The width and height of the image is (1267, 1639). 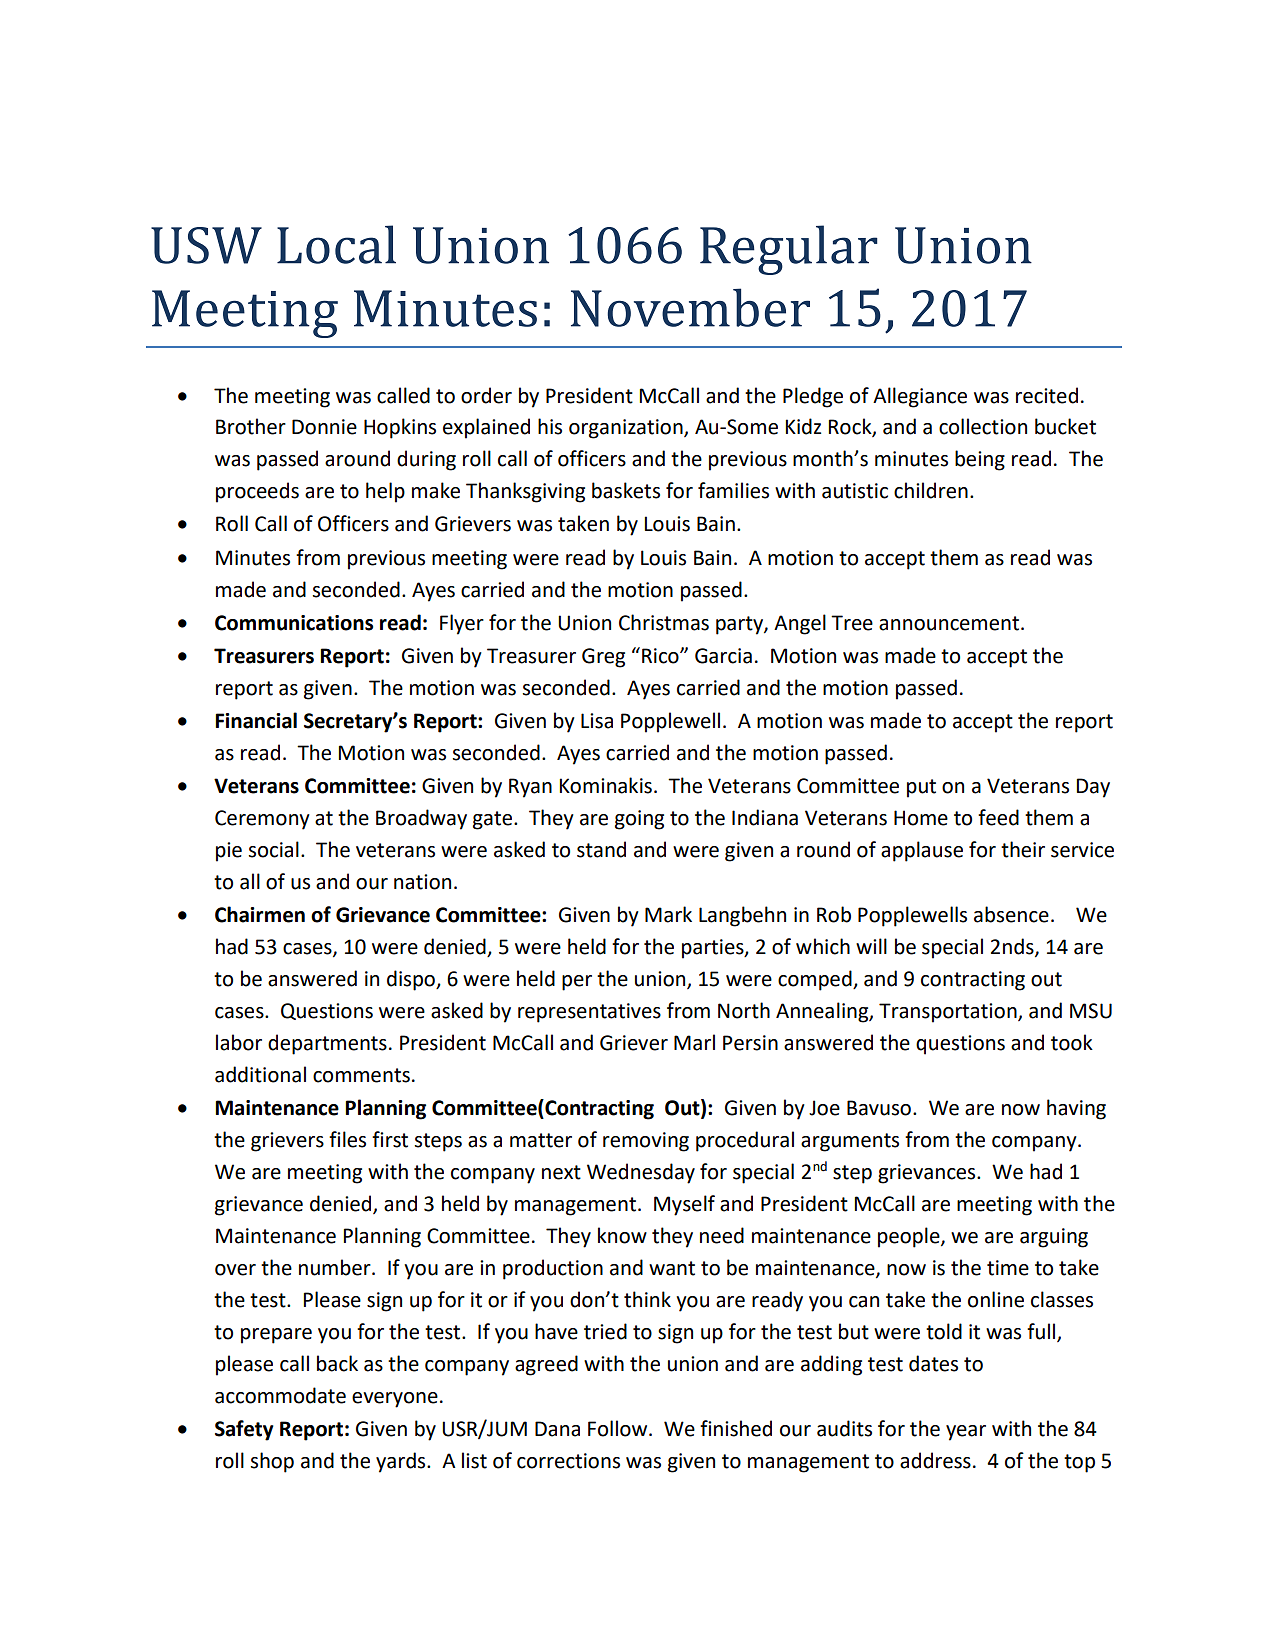 I want to click on social, so click(x=274, y=849).
